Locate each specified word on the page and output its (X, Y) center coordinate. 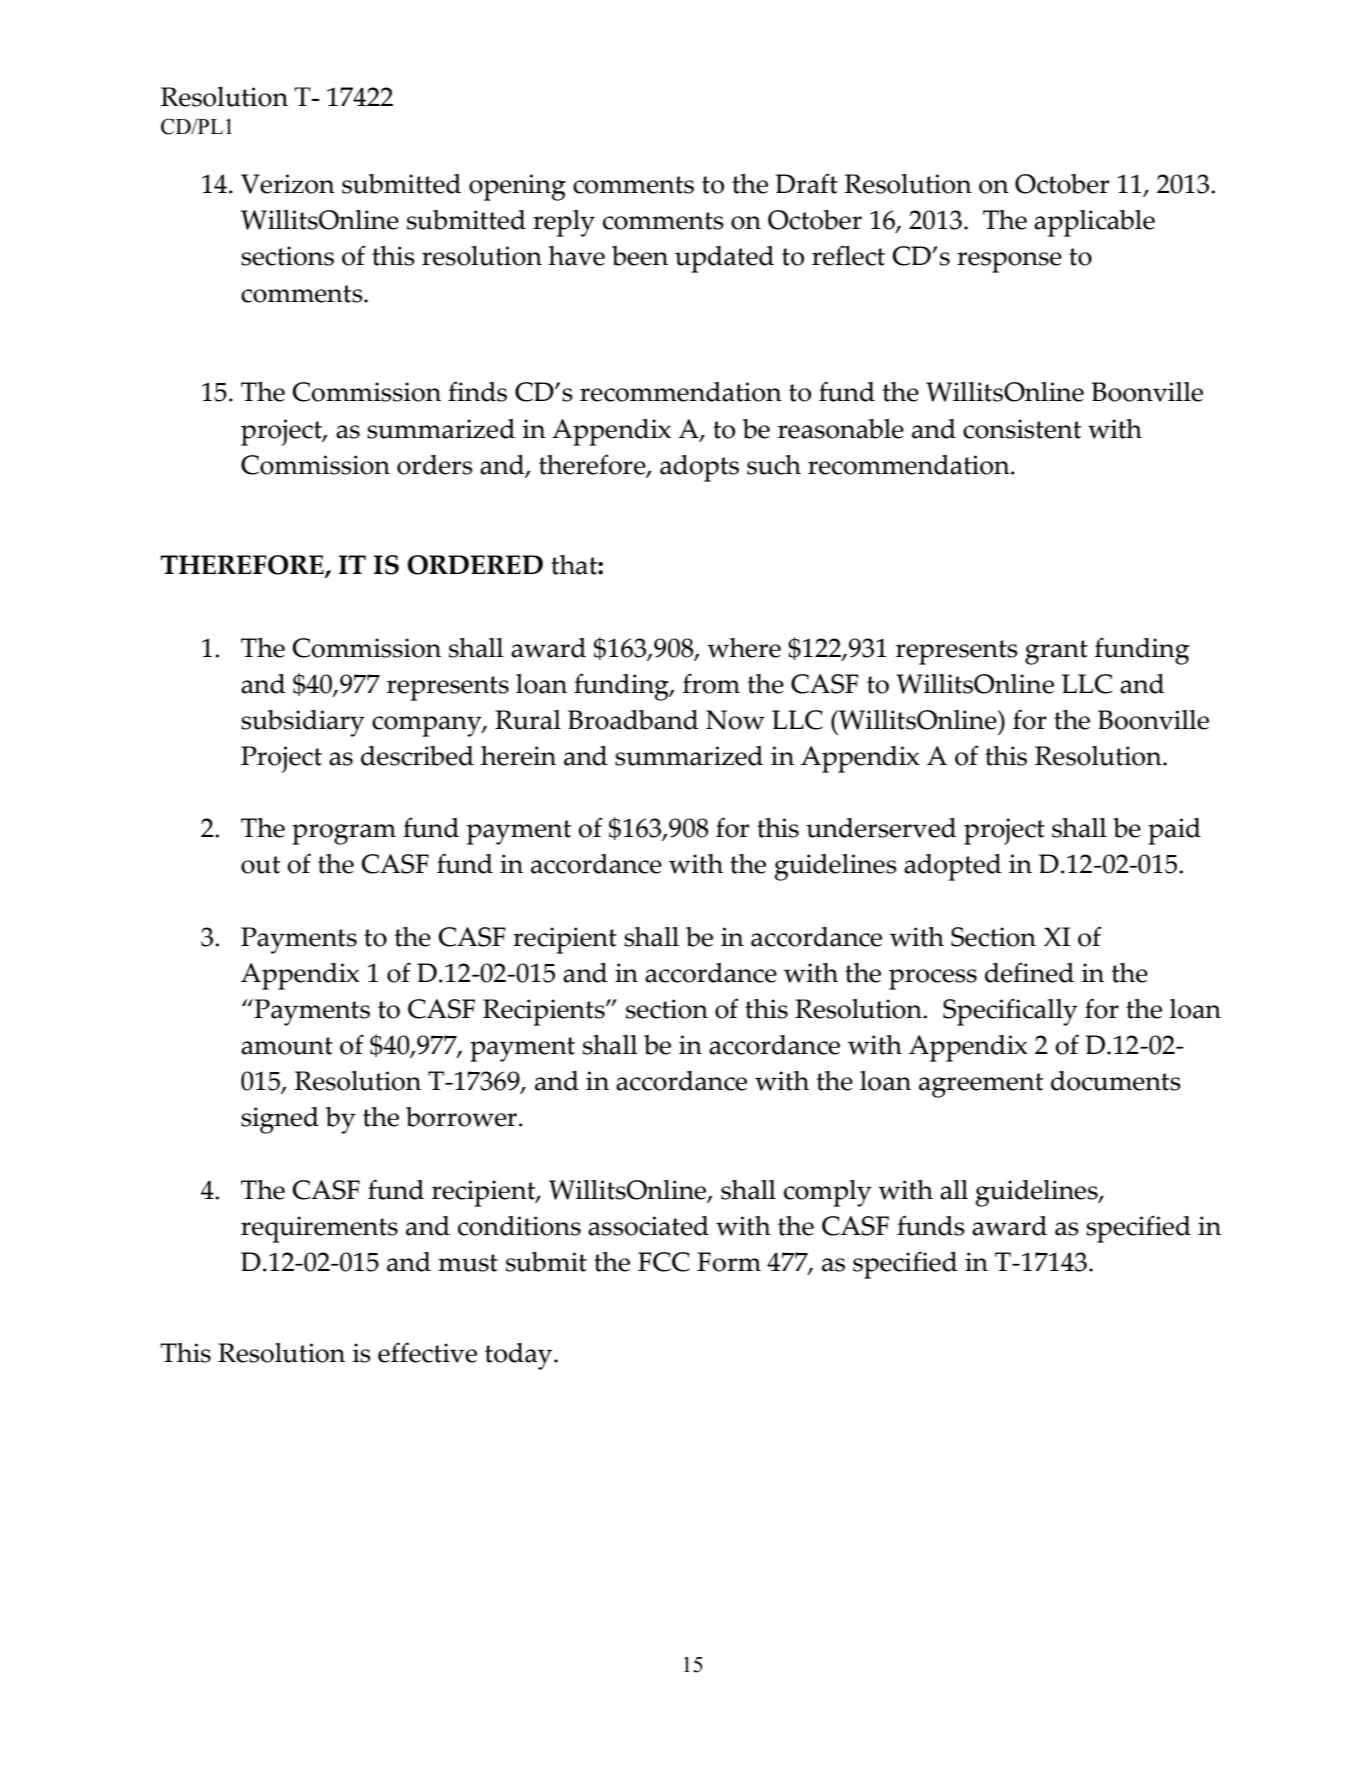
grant (1056, 652)
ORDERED (475, 565)
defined (1029, 972)
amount (287, 1046)
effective (427, 1352)
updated (724, 259)
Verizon (288, 184)
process (933, 979)
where (744, 648)
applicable (1094, 223)
